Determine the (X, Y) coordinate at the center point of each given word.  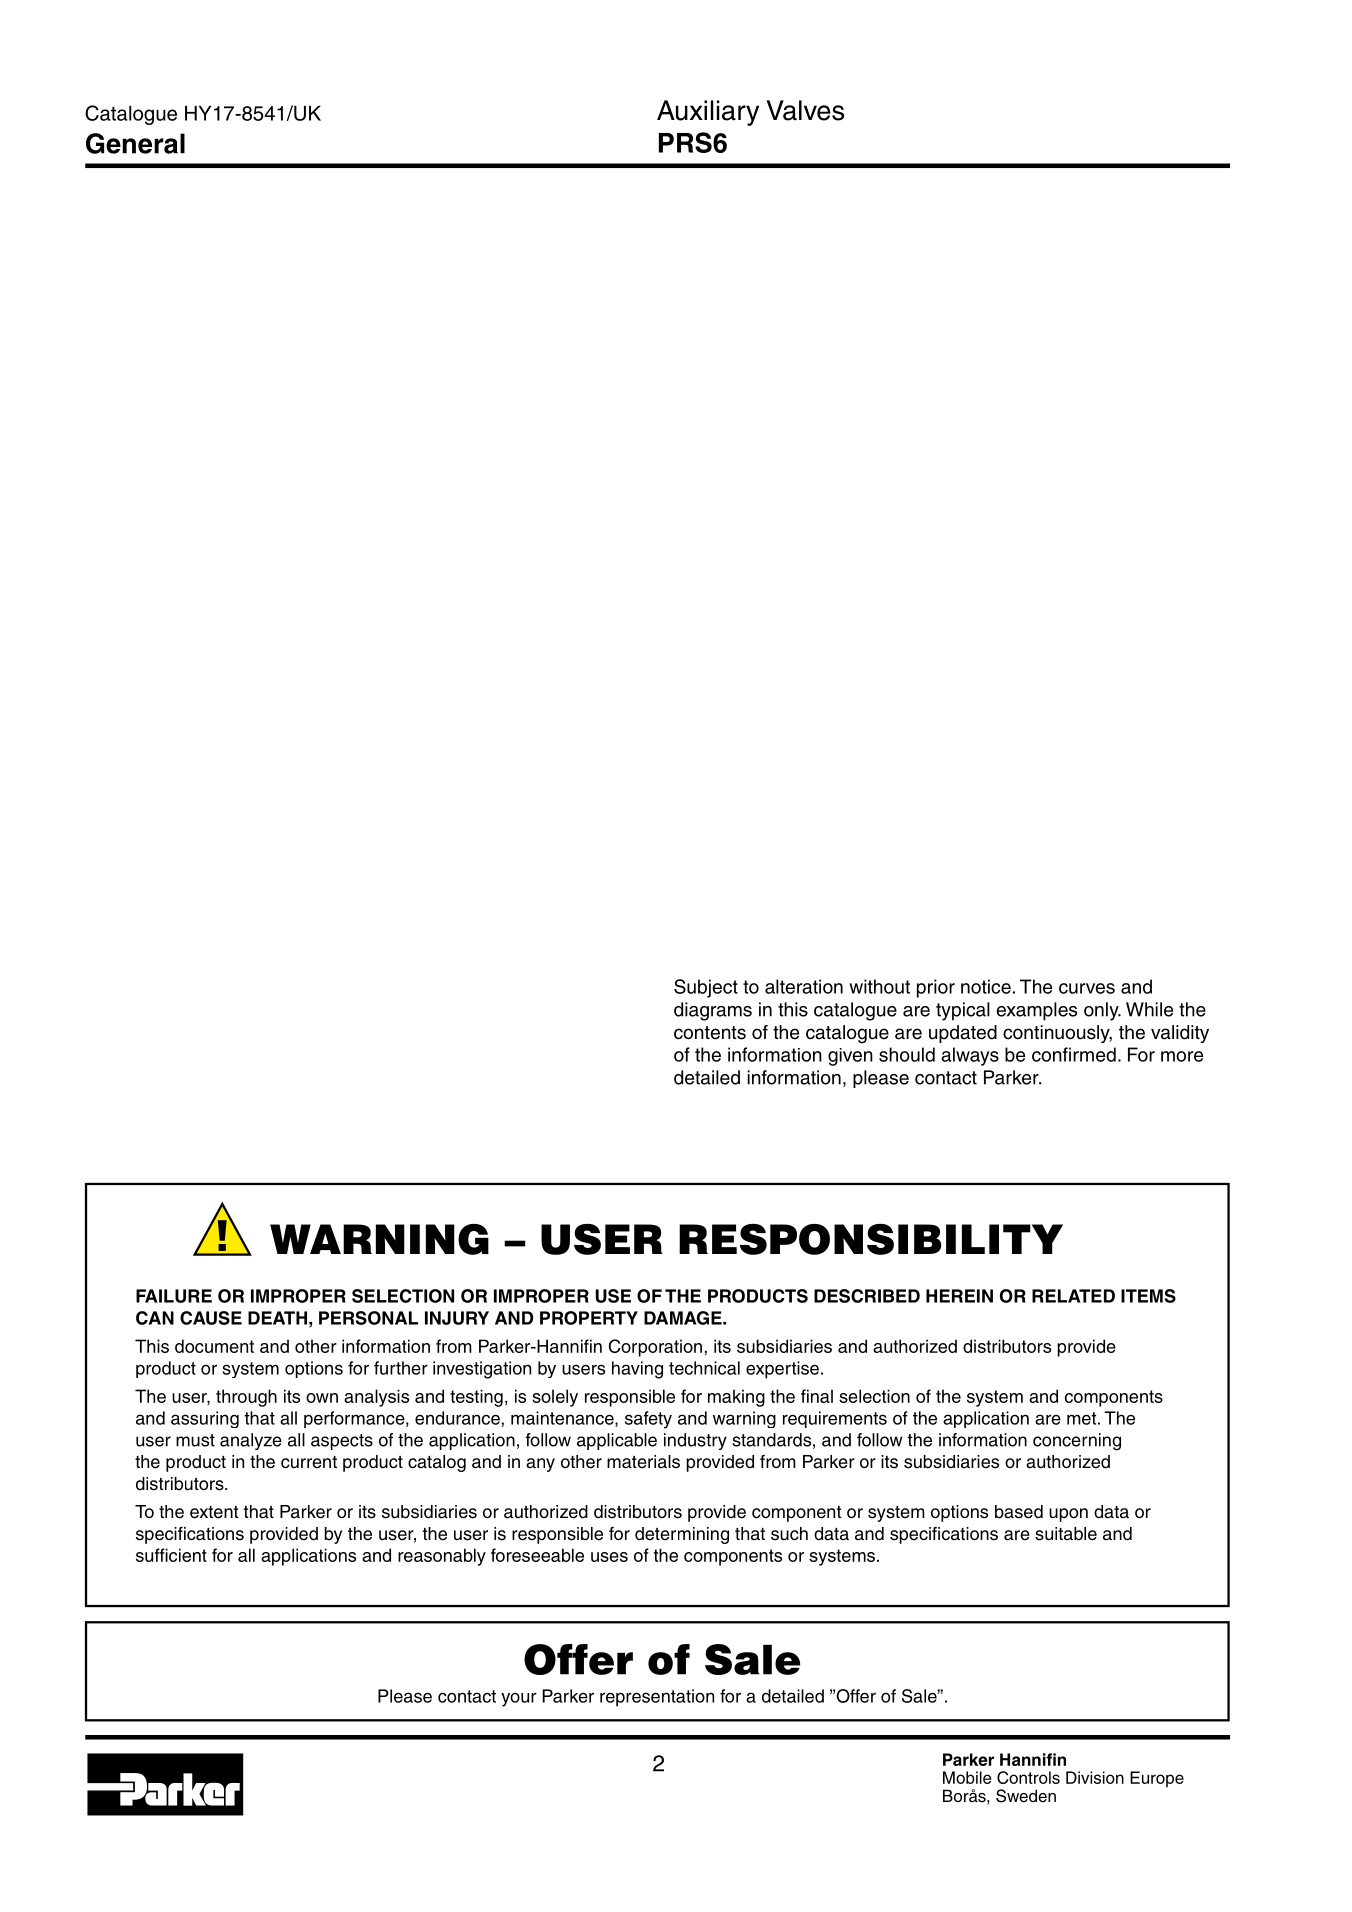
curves (1087, 988)
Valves (805, 110)
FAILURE (174, 1296)
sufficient (171, 1555)
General (135, 143)
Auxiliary (708, 113)
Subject (706, 988)
